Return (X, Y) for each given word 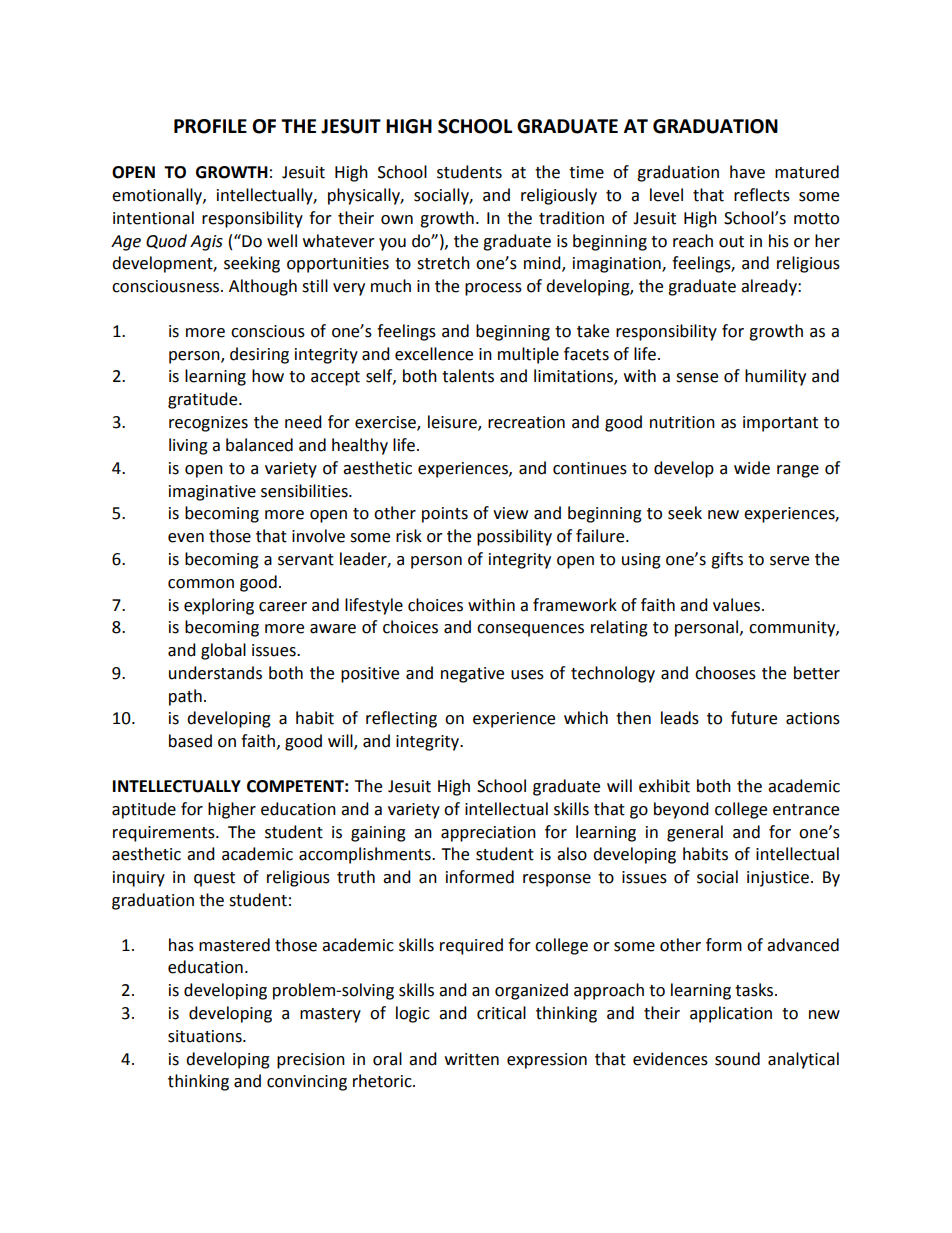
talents (468, 376)
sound (737, 1059)
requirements (165, 834)
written (472, 1059)
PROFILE (210, 126)
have (747, 172)
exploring (219, 606)
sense (697, 378)
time (586, 172)
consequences (530, 630)
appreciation (488, 834)
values (738, 605)
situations (206, 1036)
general (695, 833)
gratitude (204, 400)
